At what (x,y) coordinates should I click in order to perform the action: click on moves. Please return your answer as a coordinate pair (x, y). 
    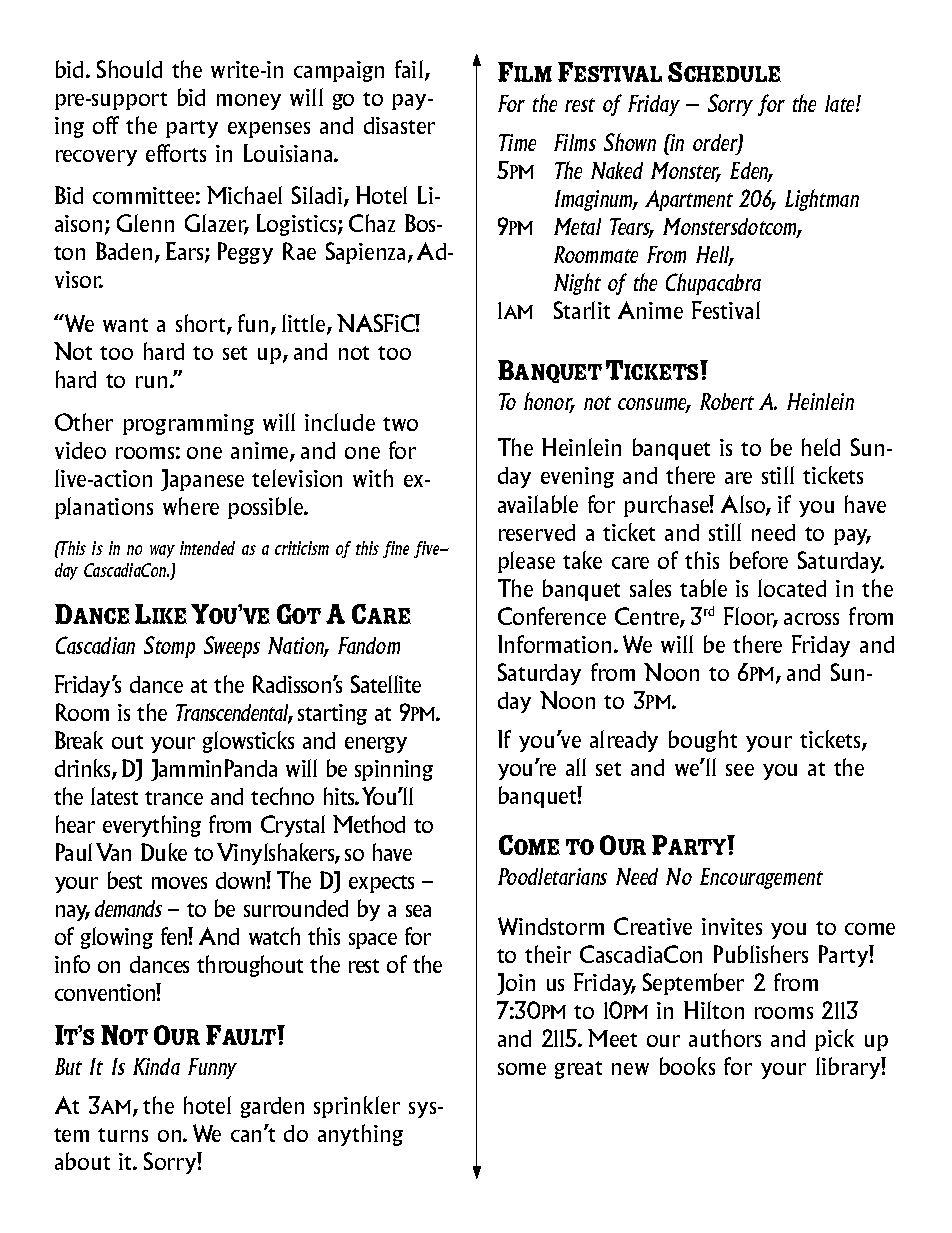
    Looking at the image, I should click on (179, 883).
